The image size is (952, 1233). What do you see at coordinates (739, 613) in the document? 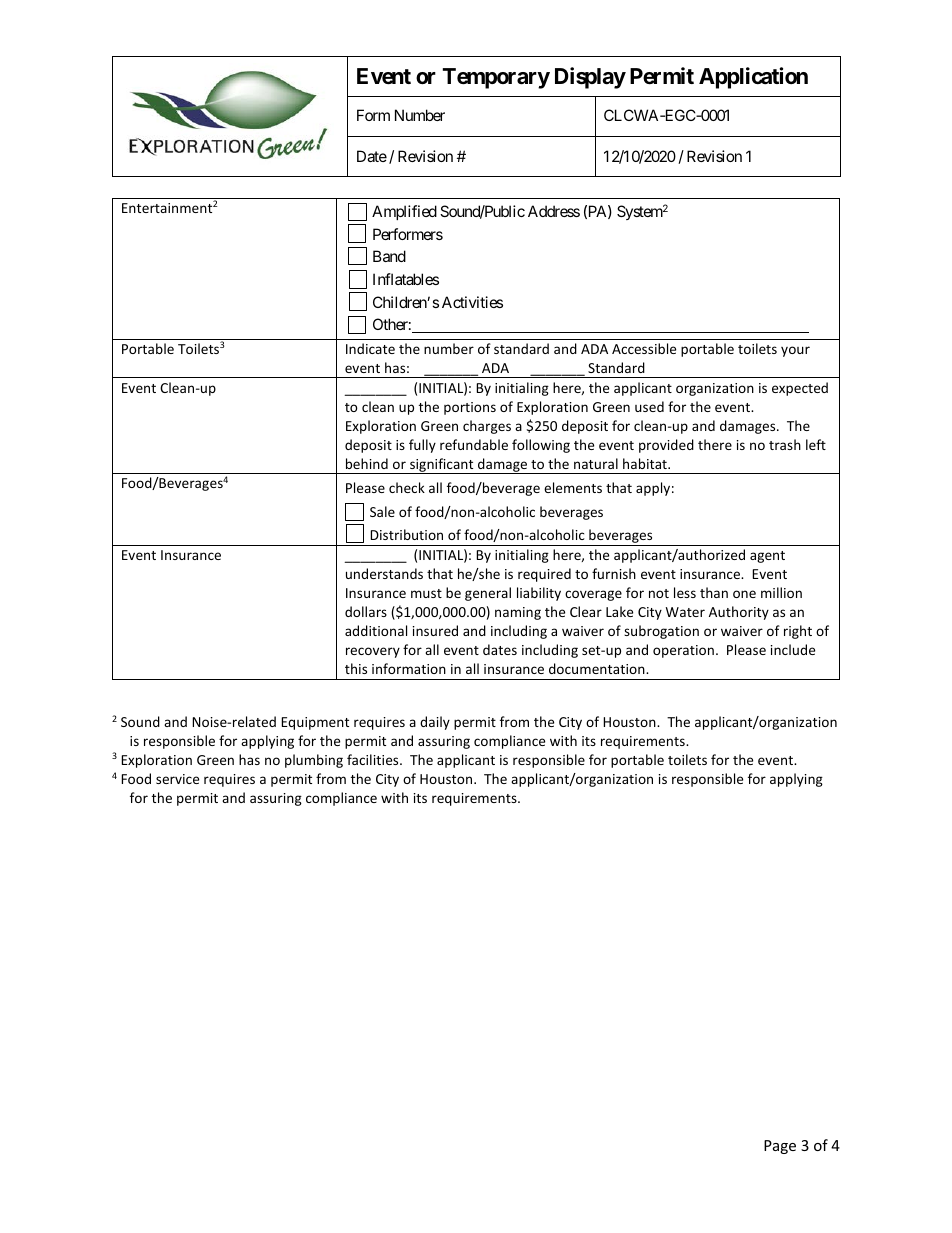
I see `Authority` at bounding box center [739, 613].
